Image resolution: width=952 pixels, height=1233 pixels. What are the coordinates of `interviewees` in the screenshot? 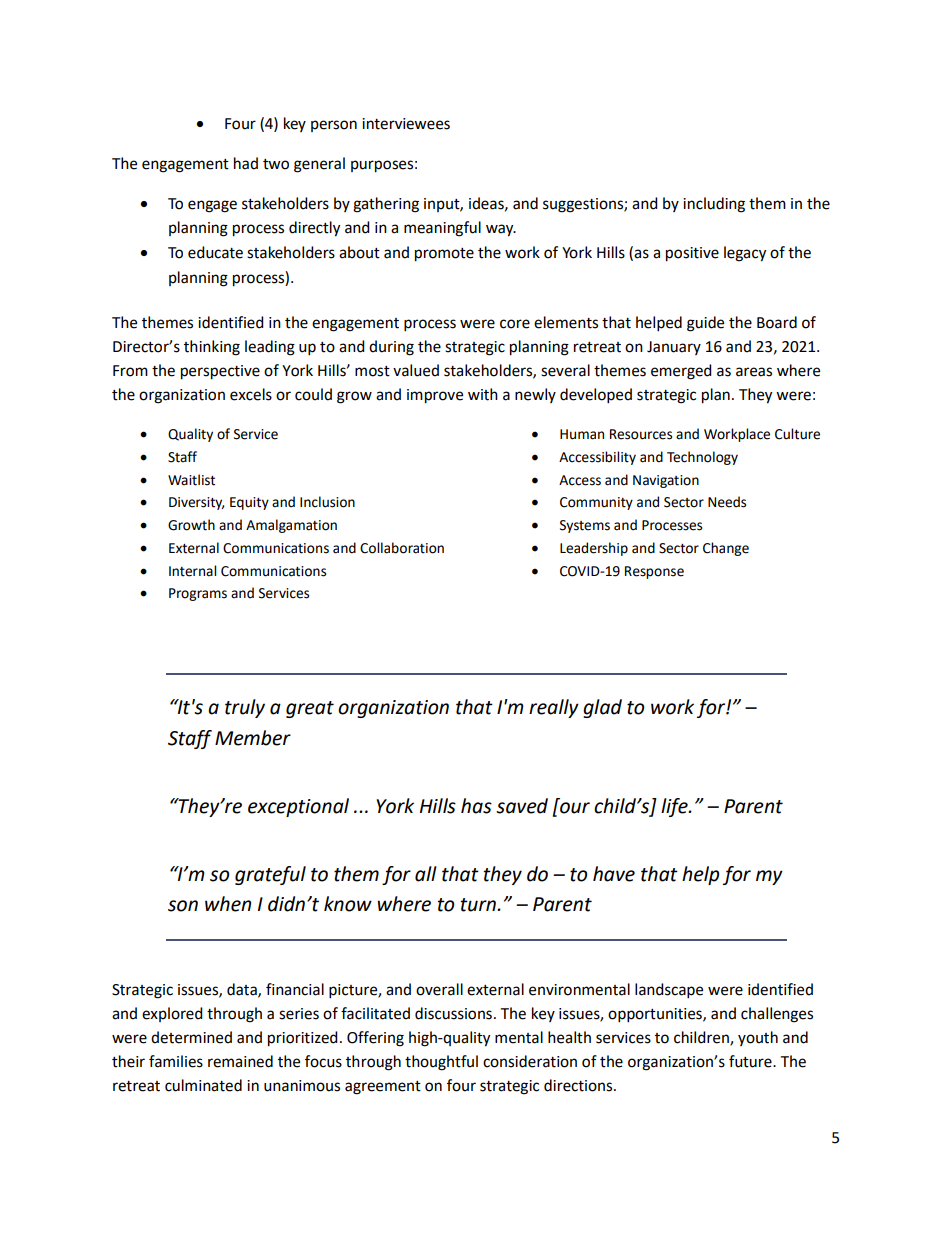 It's located at (406, 124).
